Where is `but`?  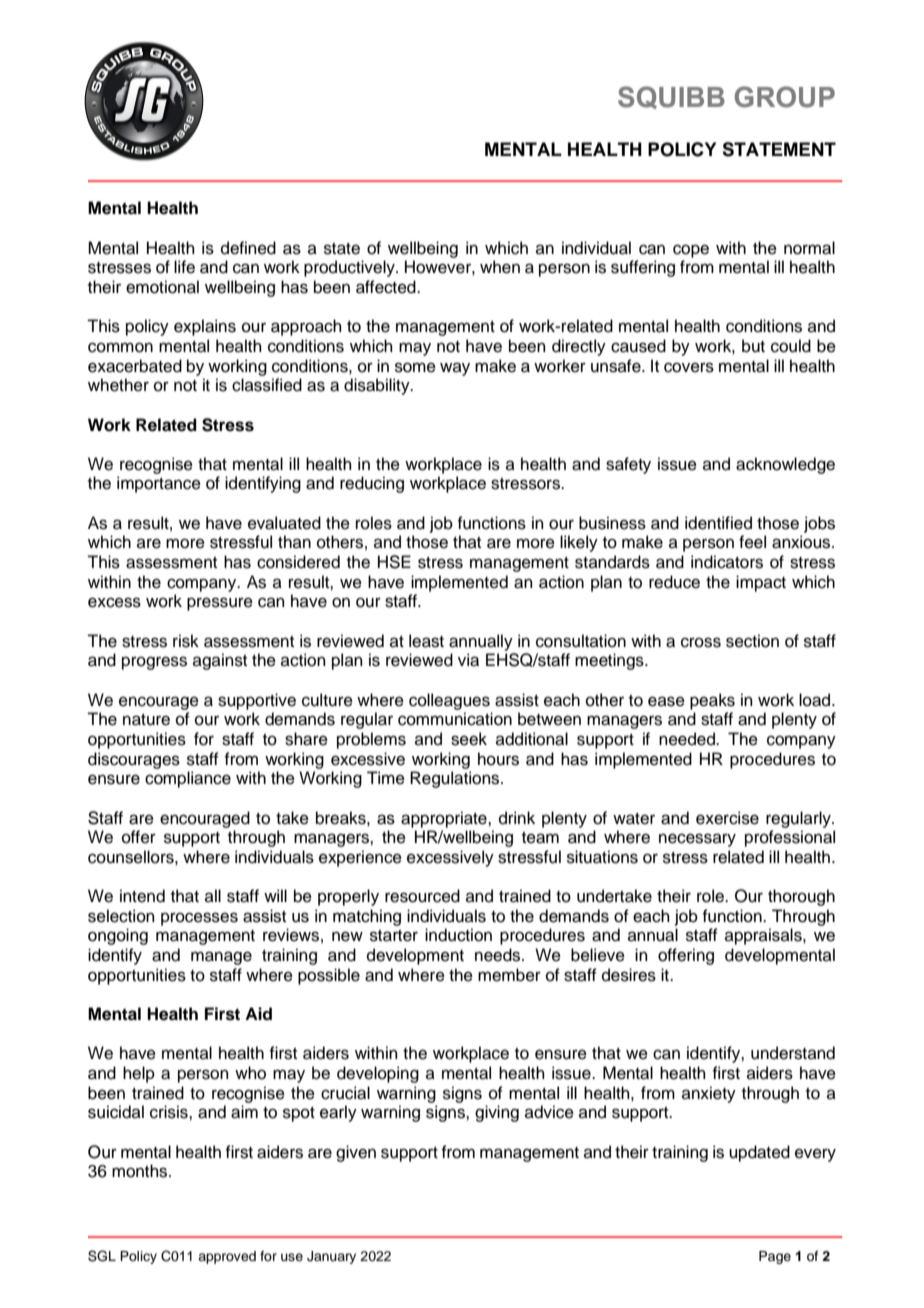 but is located at coordinates (753, 346).
